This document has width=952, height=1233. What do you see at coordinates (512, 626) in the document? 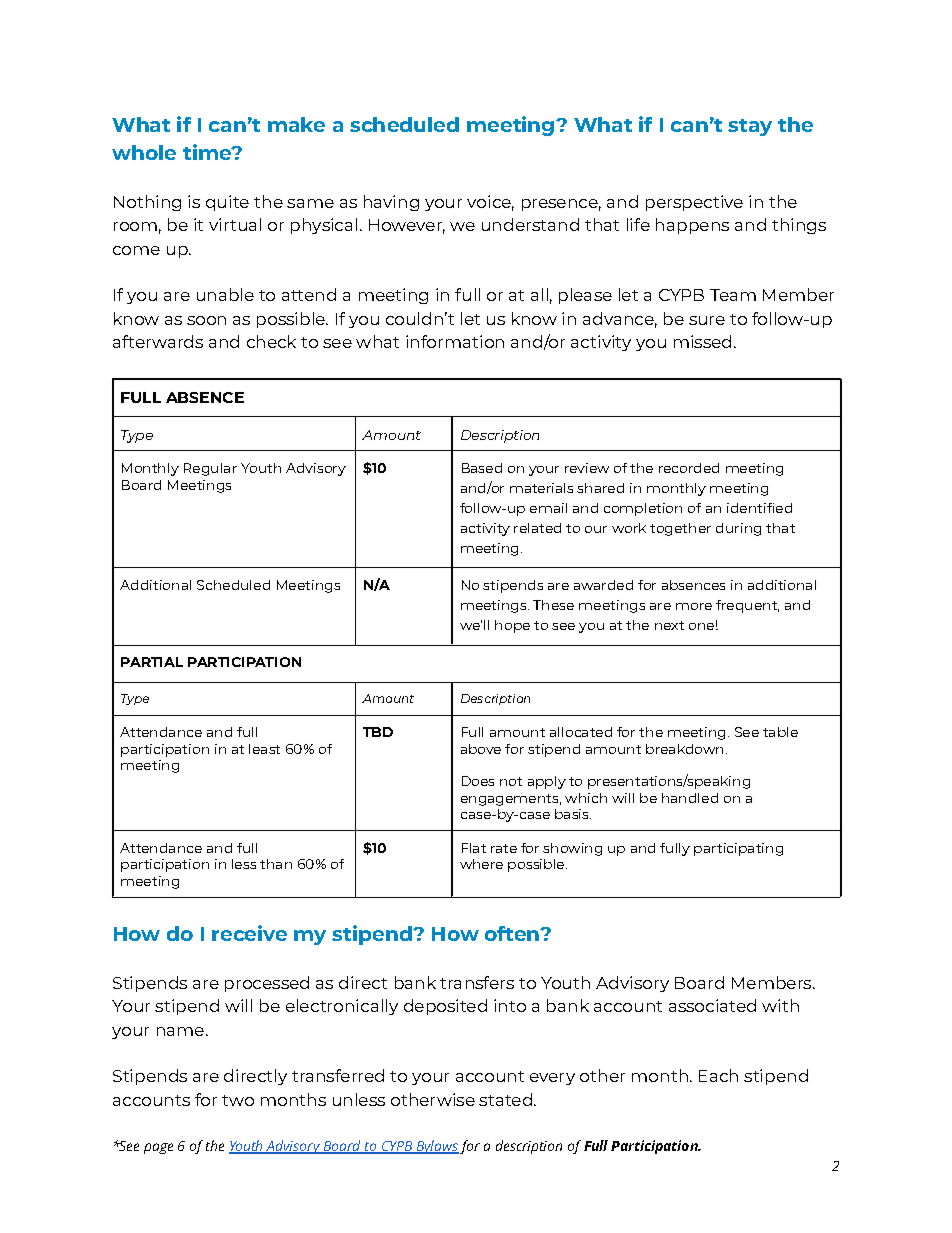
I see `hope` at bounding box center [512, 626].
